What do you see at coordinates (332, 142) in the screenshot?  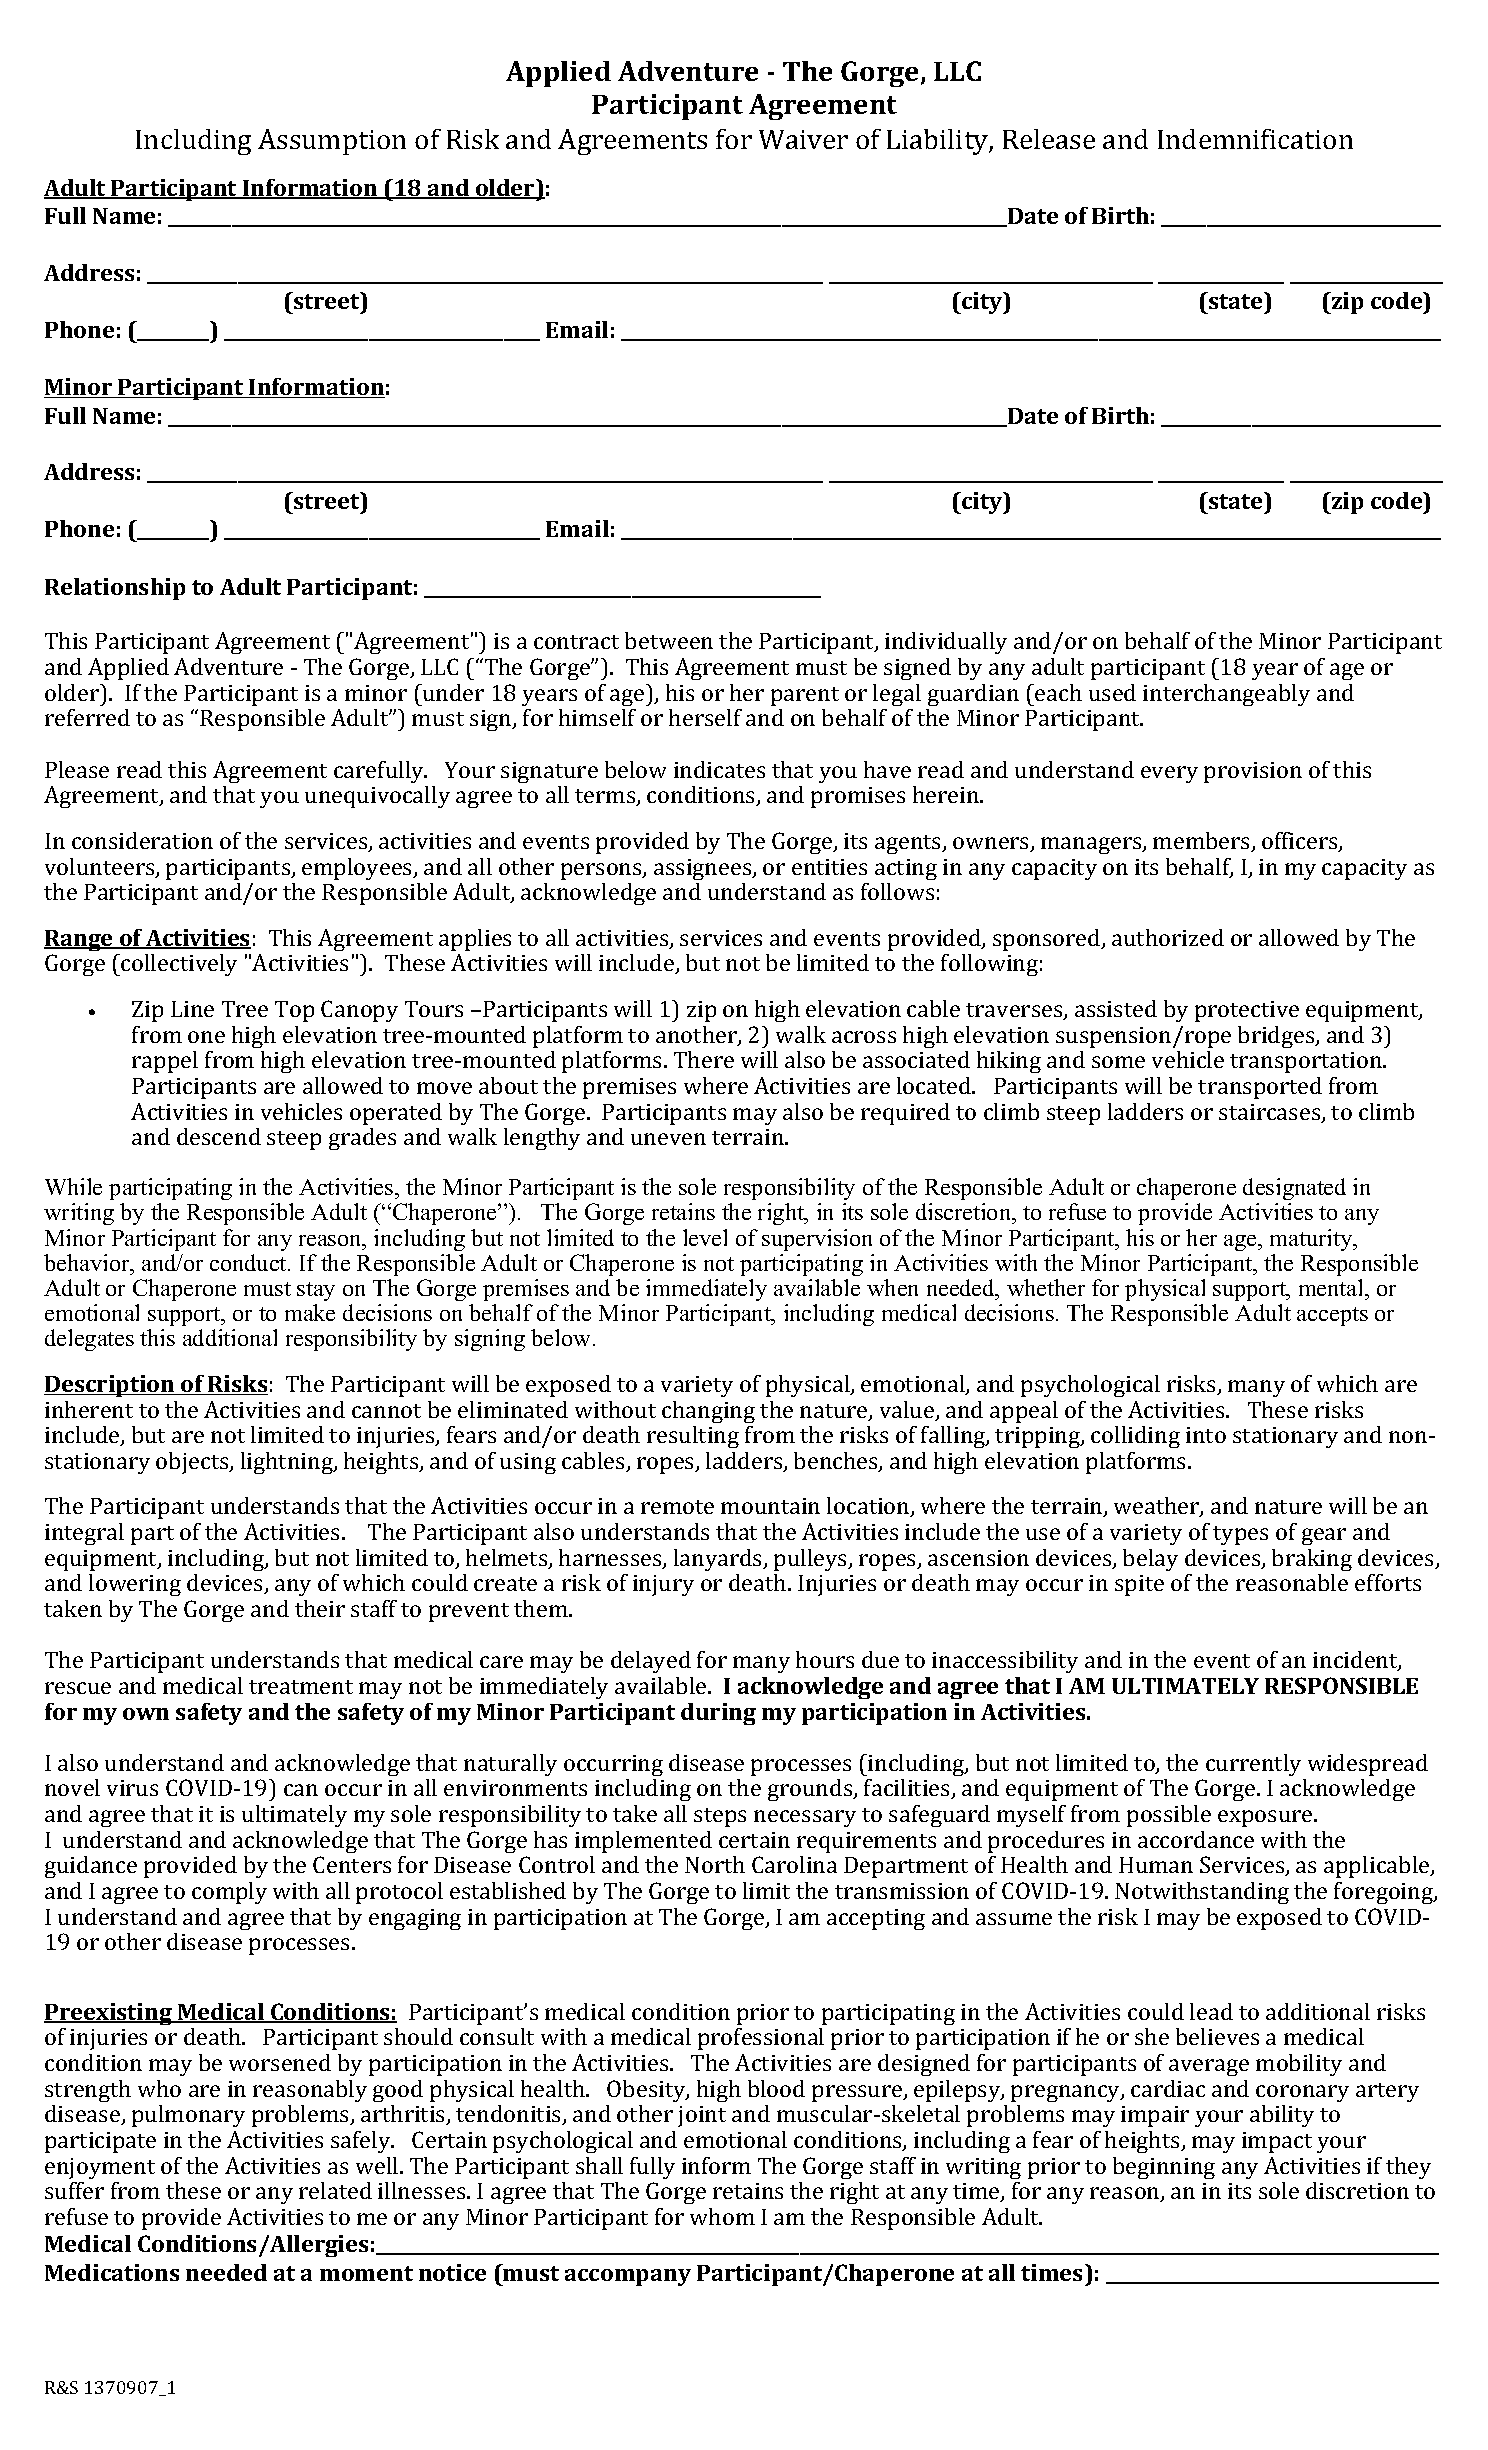 I see `Assumption` at bounding box center [332, 142].
